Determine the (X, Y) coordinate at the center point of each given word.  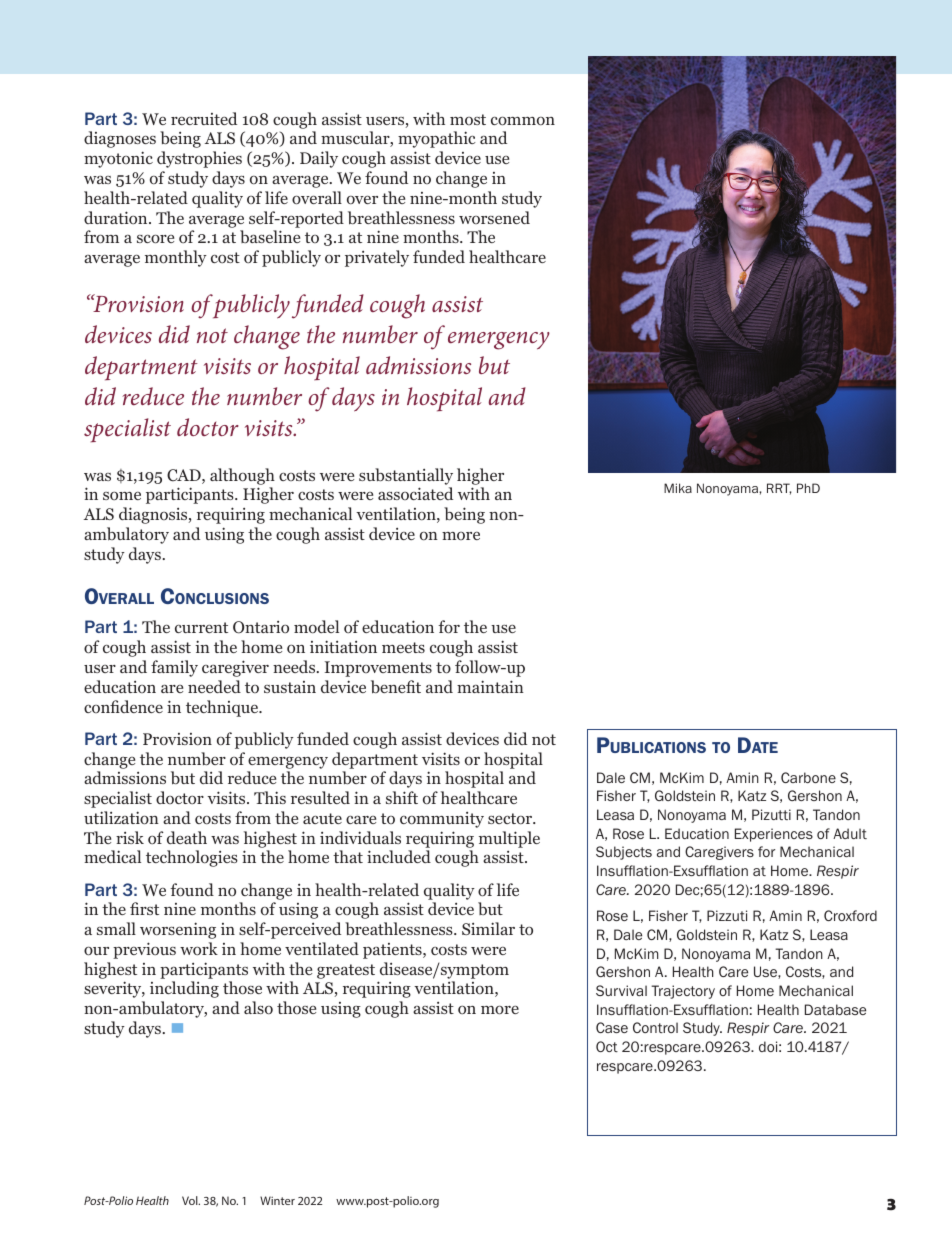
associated (415, 493)
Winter (277, 1200)
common (523, 121)
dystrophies (199, 159)
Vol (191, 1200)
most (468, 119)
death (187, 837)
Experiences (774, 835)
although (242, 476)
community (442, 820)
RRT (779, 489)
